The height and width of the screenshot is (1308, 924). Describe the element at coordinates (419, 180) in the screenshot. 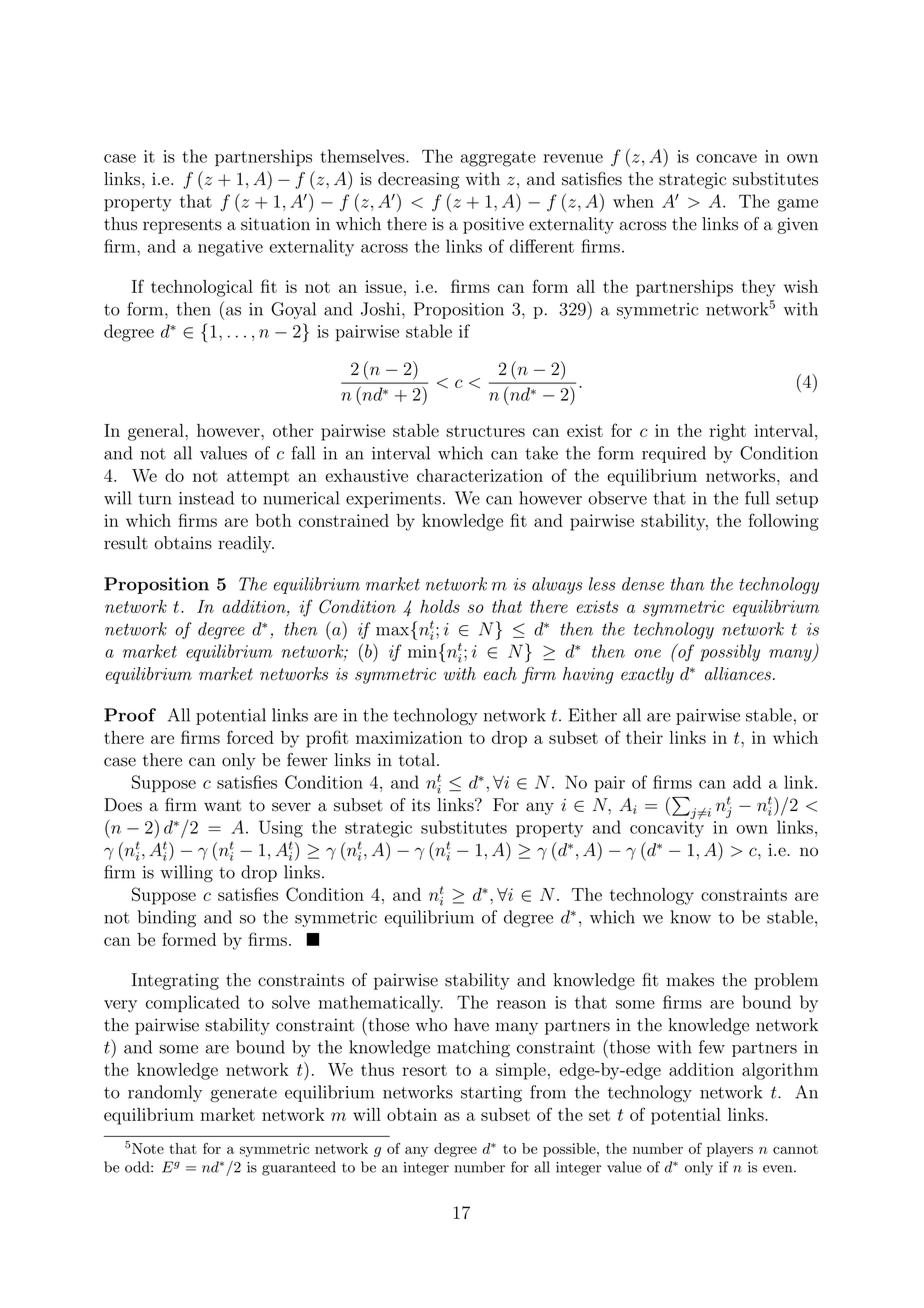

I see `decreasing` at that location.
